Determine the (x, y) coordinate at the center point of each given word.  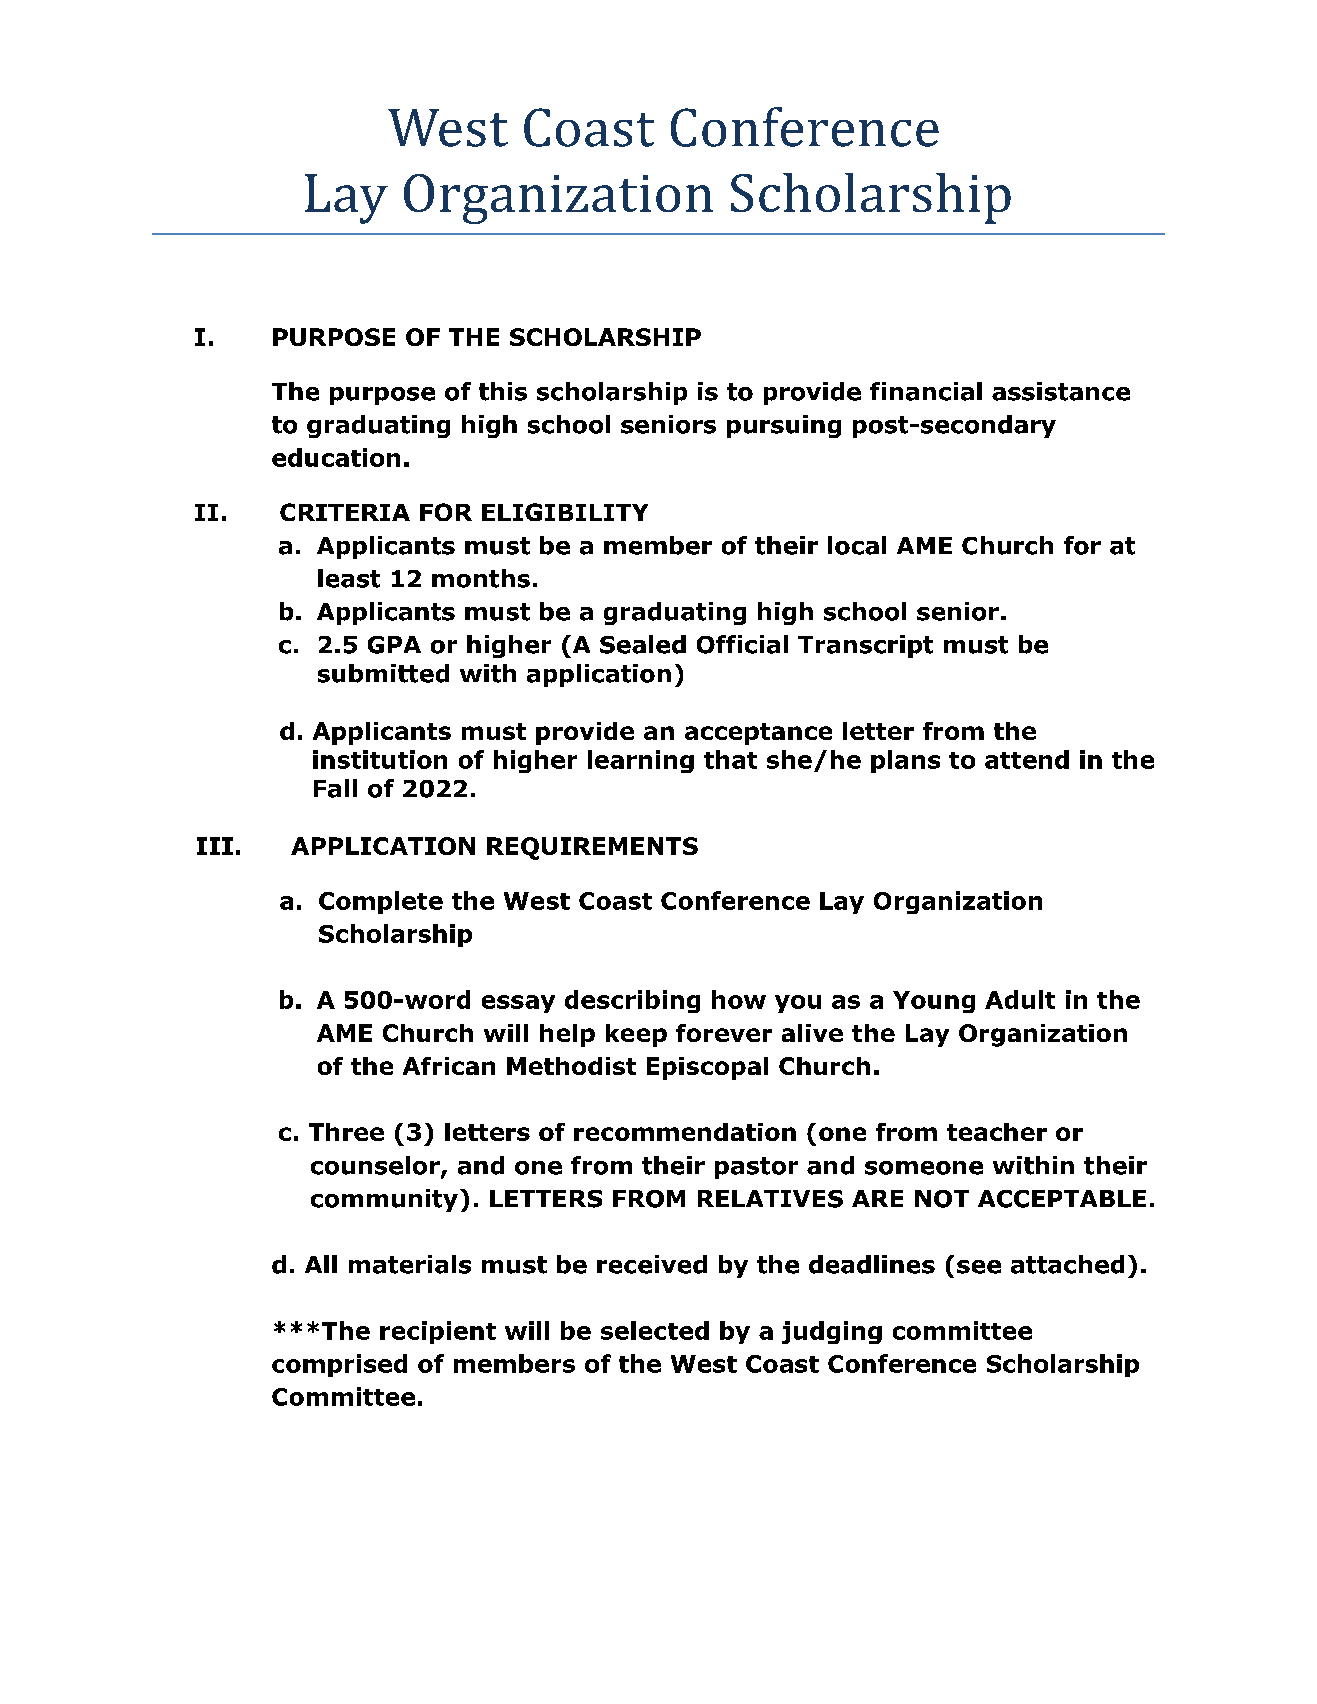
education (336, 457)
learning (641, 761)
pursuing (784, 426)
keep (636, 1035)
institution (380, 759)
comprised (339, 1365)
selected (655, 1330)
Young (934, 1002)
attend (1027, 759)
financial (926, 391)
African (449, 1066)
